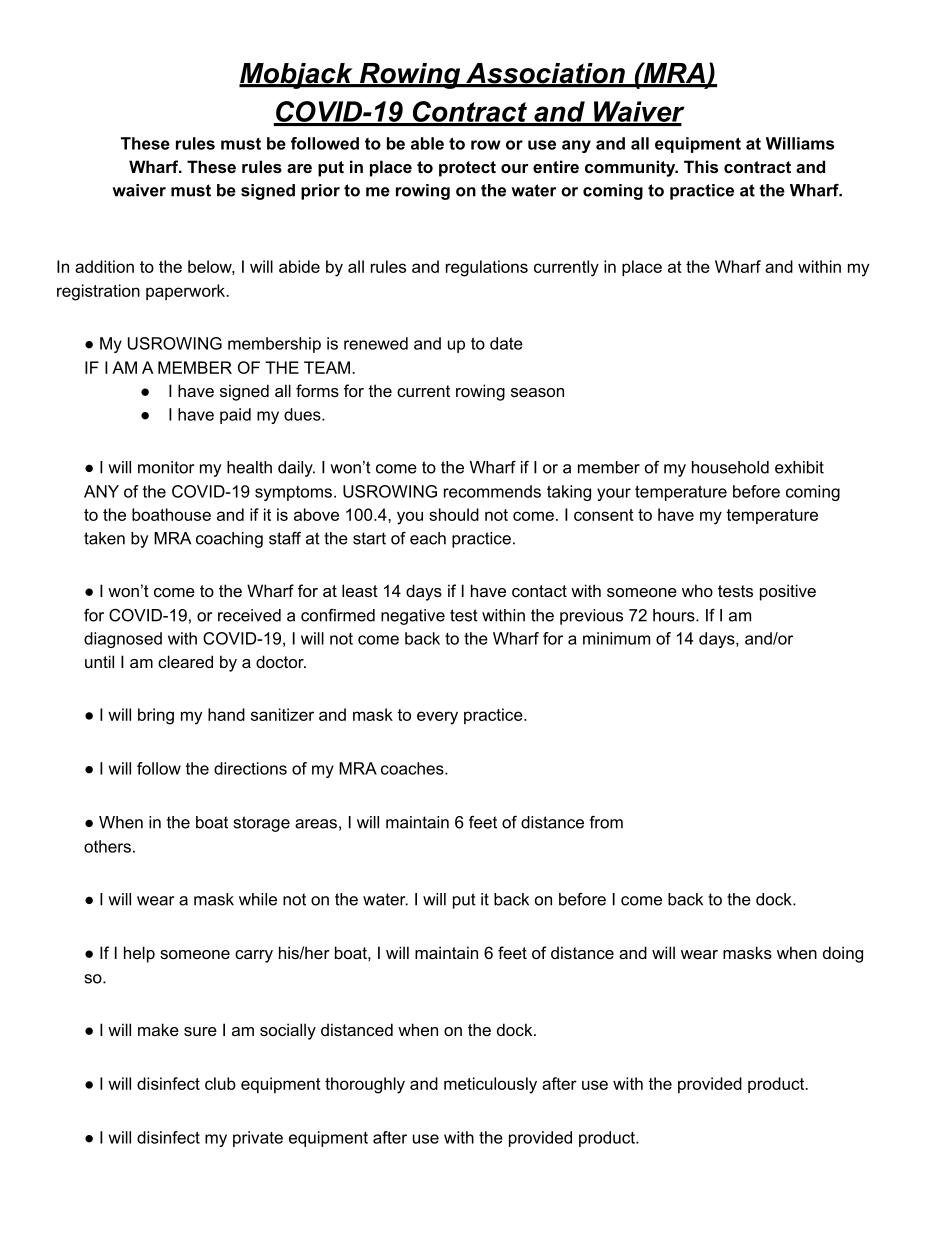  I want to click on household, so click(730, 467).
